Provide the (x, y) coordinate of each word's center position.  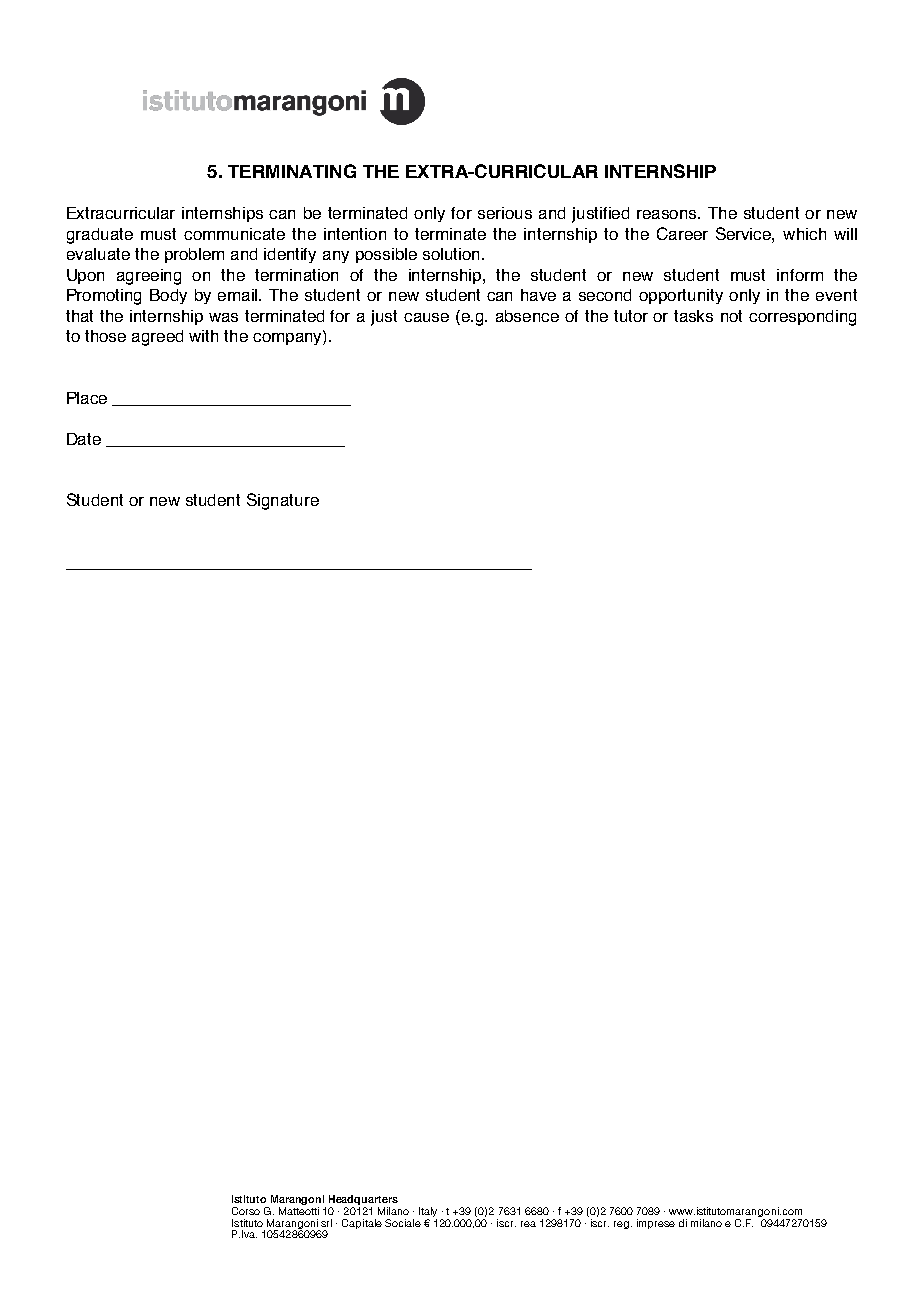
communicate (234, 234)
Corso (246, 1211)
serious (505, 213)
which (804, 234)
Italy (428, 1213)
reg (623, 1225)
